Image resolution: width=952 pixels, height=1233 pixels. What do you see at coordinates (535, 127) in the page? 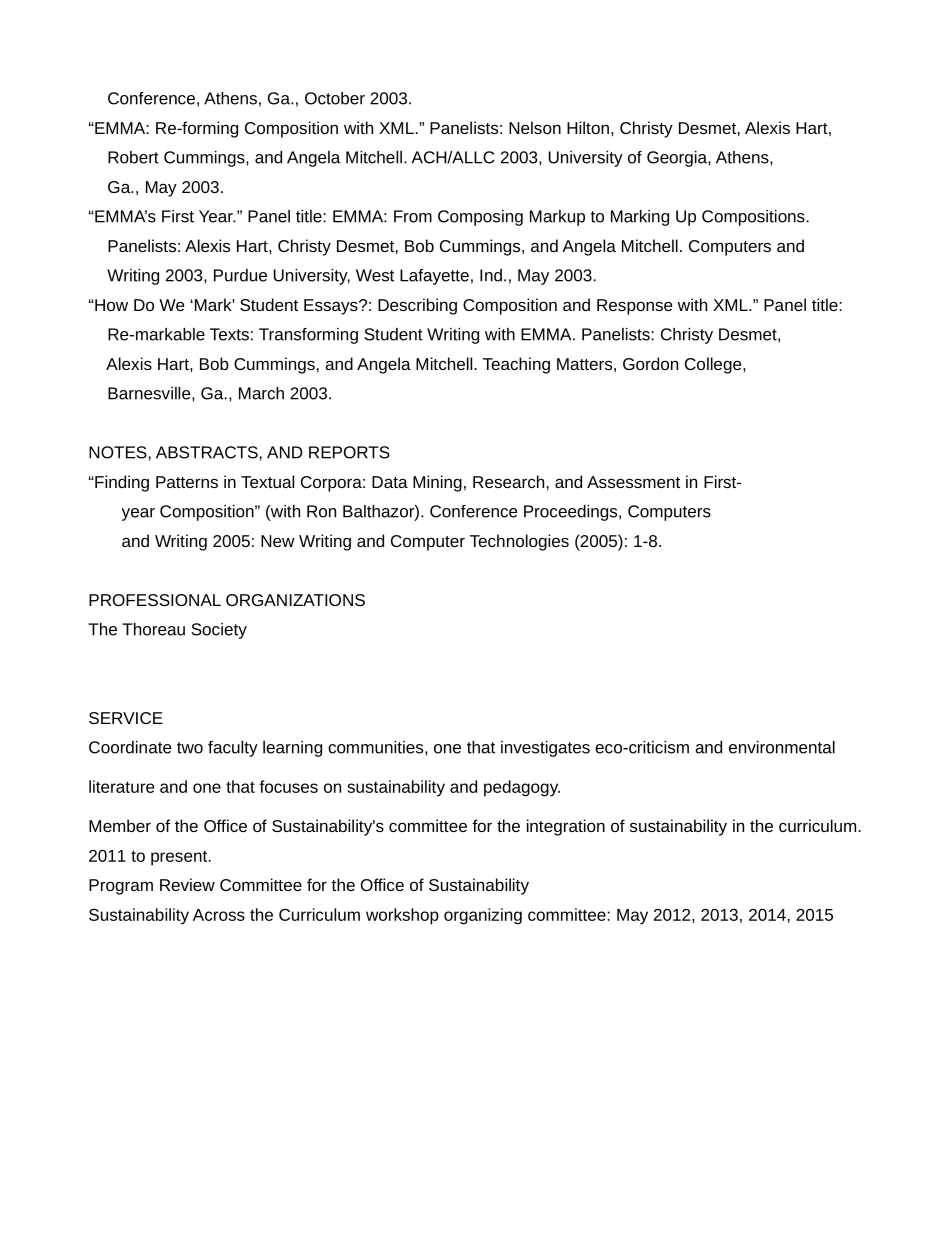
I see `Nelson` at bounding box center [535, 127].
